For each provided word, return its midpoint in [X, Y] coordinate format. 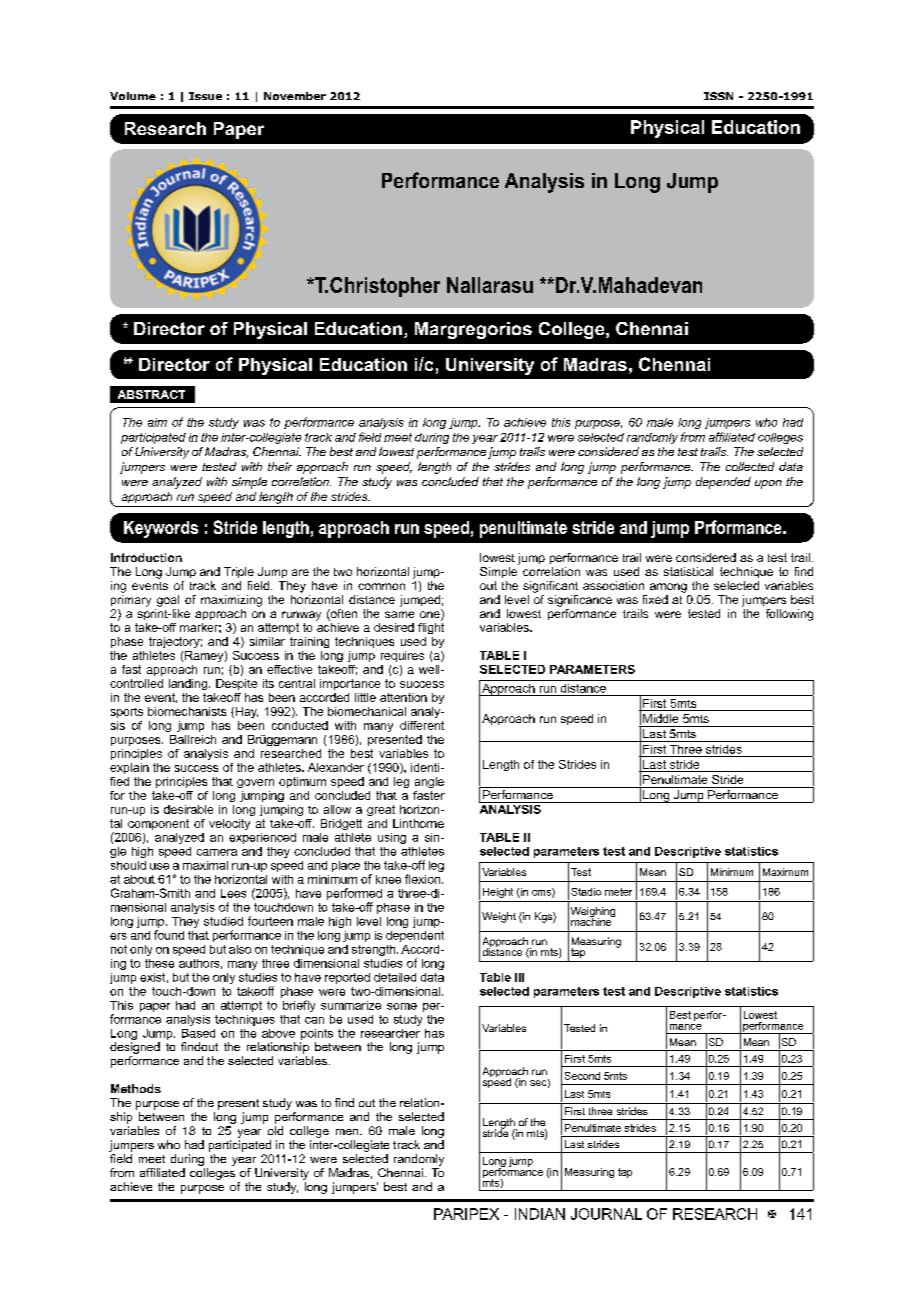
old [275, 1130]
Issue [205, 96]
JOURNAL [606, 1214]
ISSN [718, 96]
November [295, 96]
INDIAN [540, 1214]
